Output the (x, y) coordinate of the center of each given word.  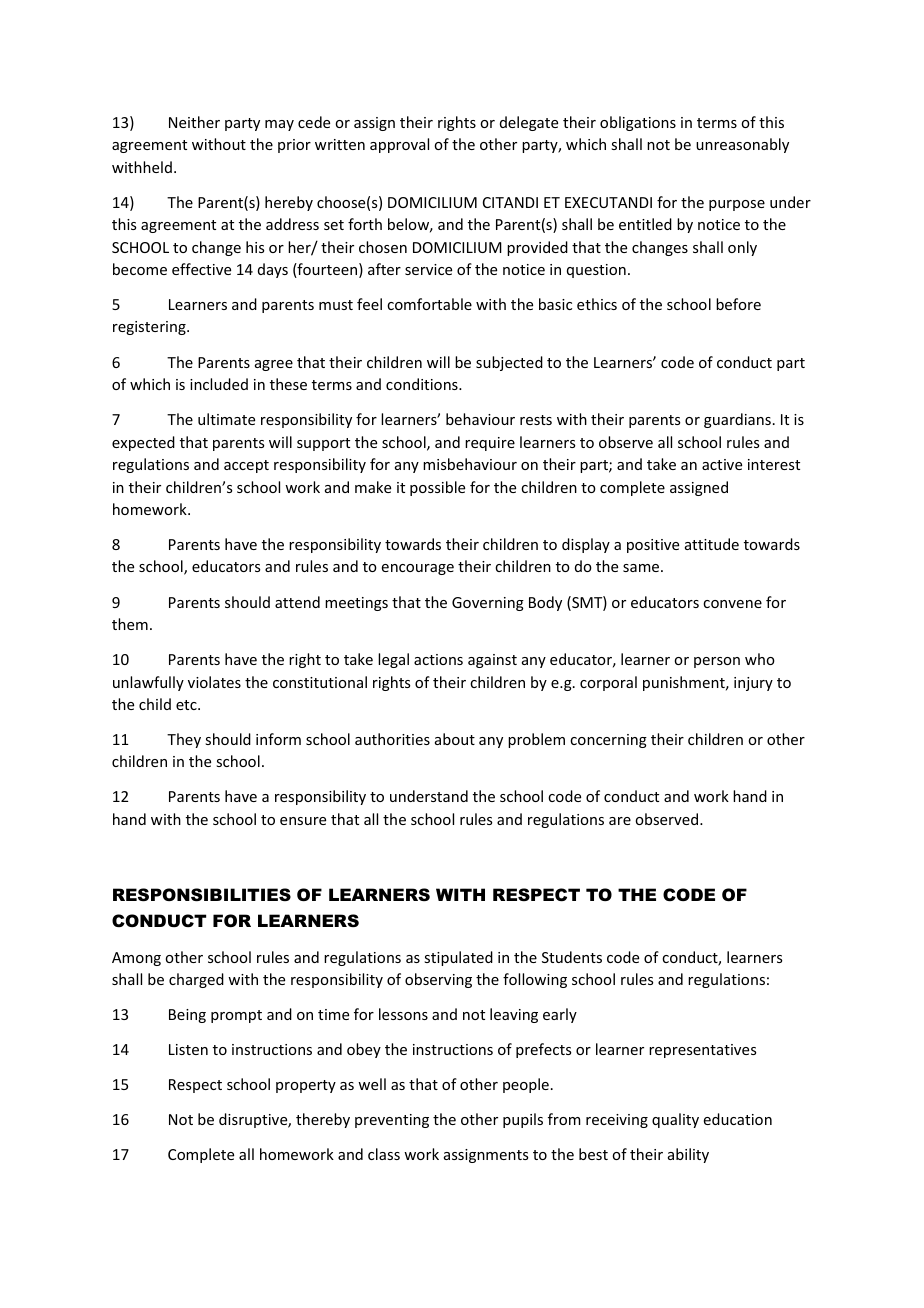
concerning (608, 741)
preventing (392, 1121)
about (455, 739)
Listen (188, 1049)
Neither (194, 122)
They (184, 740)
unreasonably (742, 145)
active (722, 464)
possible (437, 488)
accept (246, 466)
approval (399, 145)
